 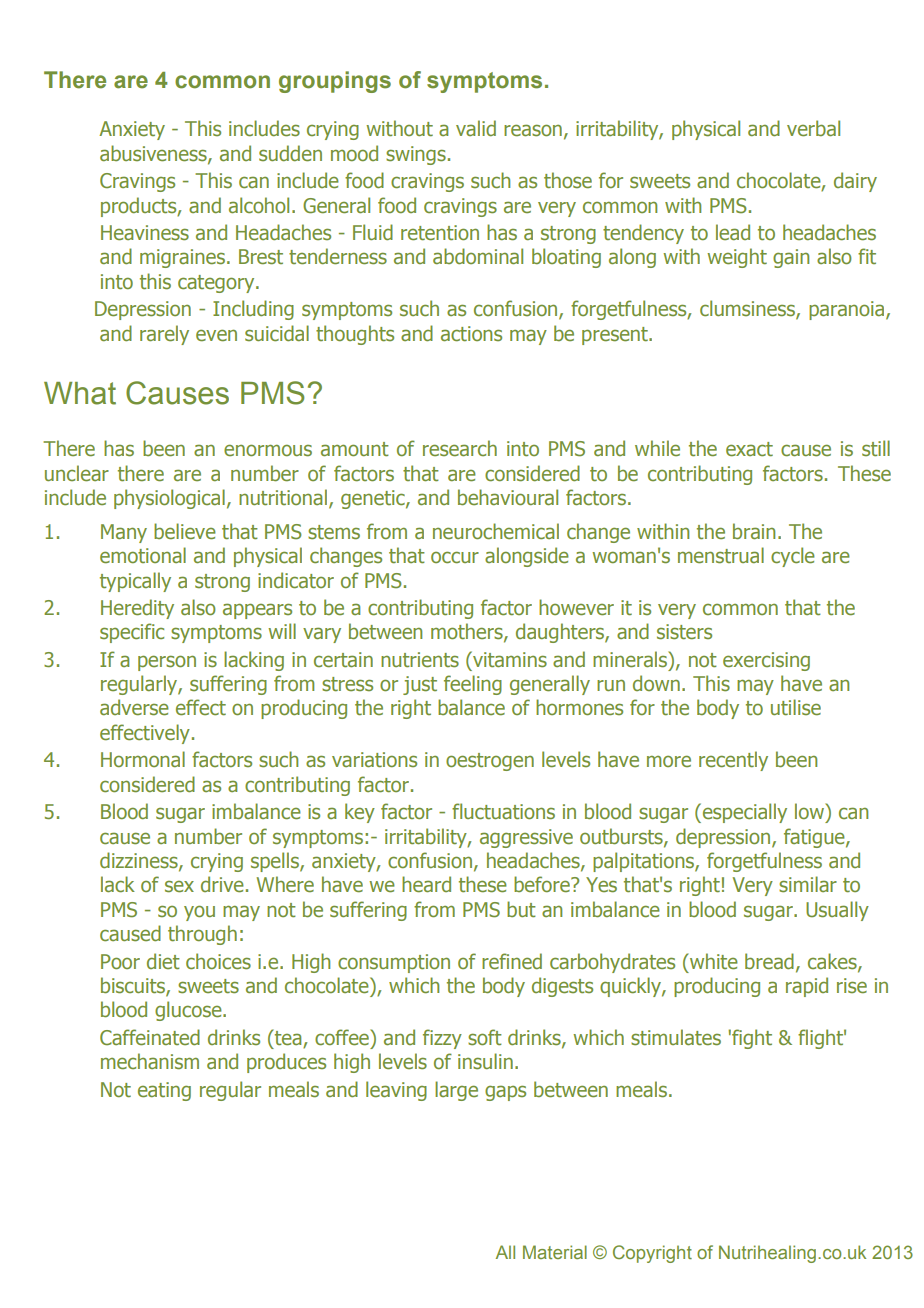 What do you see at coordinates (473, 685) in the document?
I see `feeling` at bounding box center [473, 685].
